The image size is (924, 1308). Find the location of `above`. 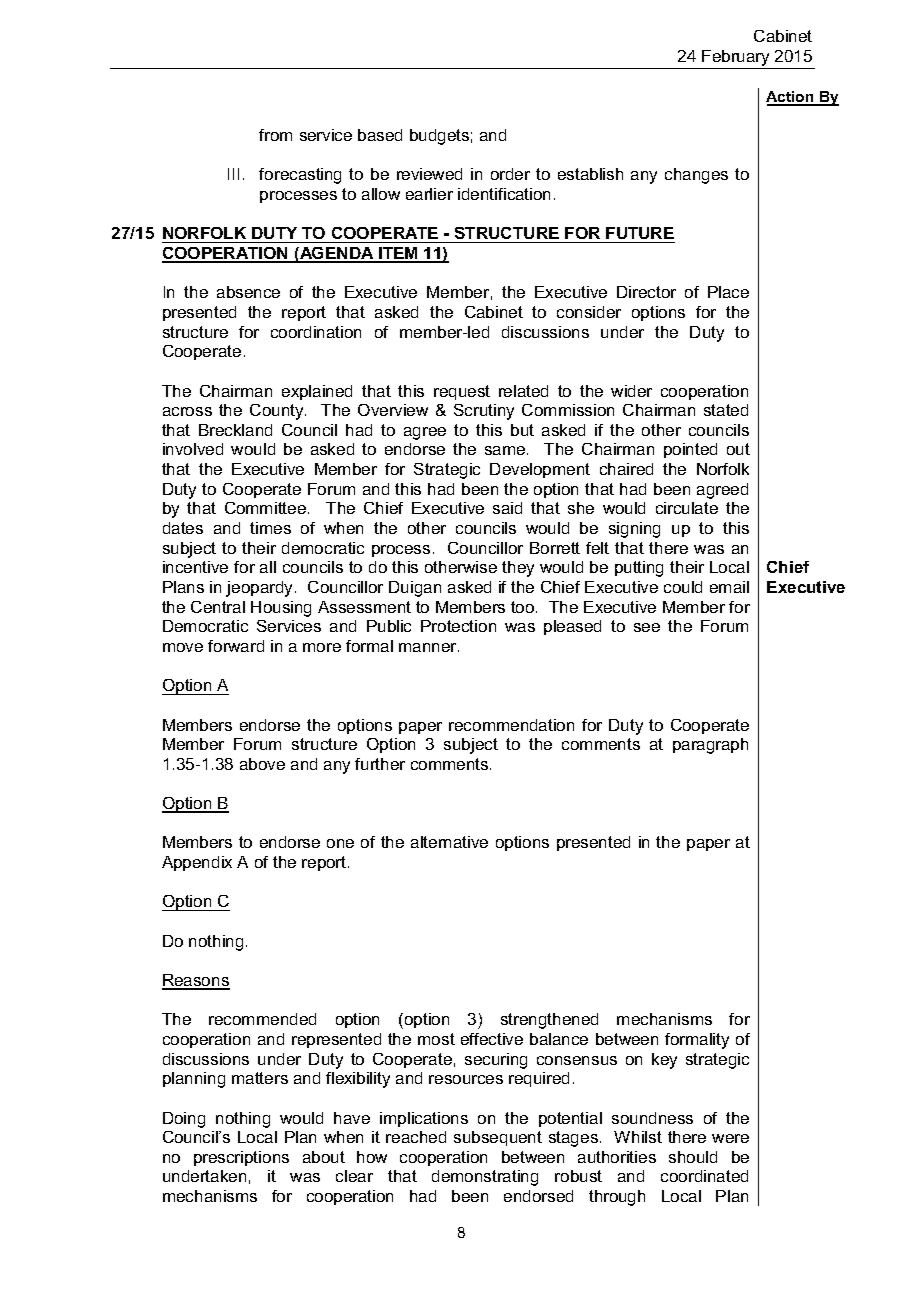

above is located at coordinates (262, 764).
